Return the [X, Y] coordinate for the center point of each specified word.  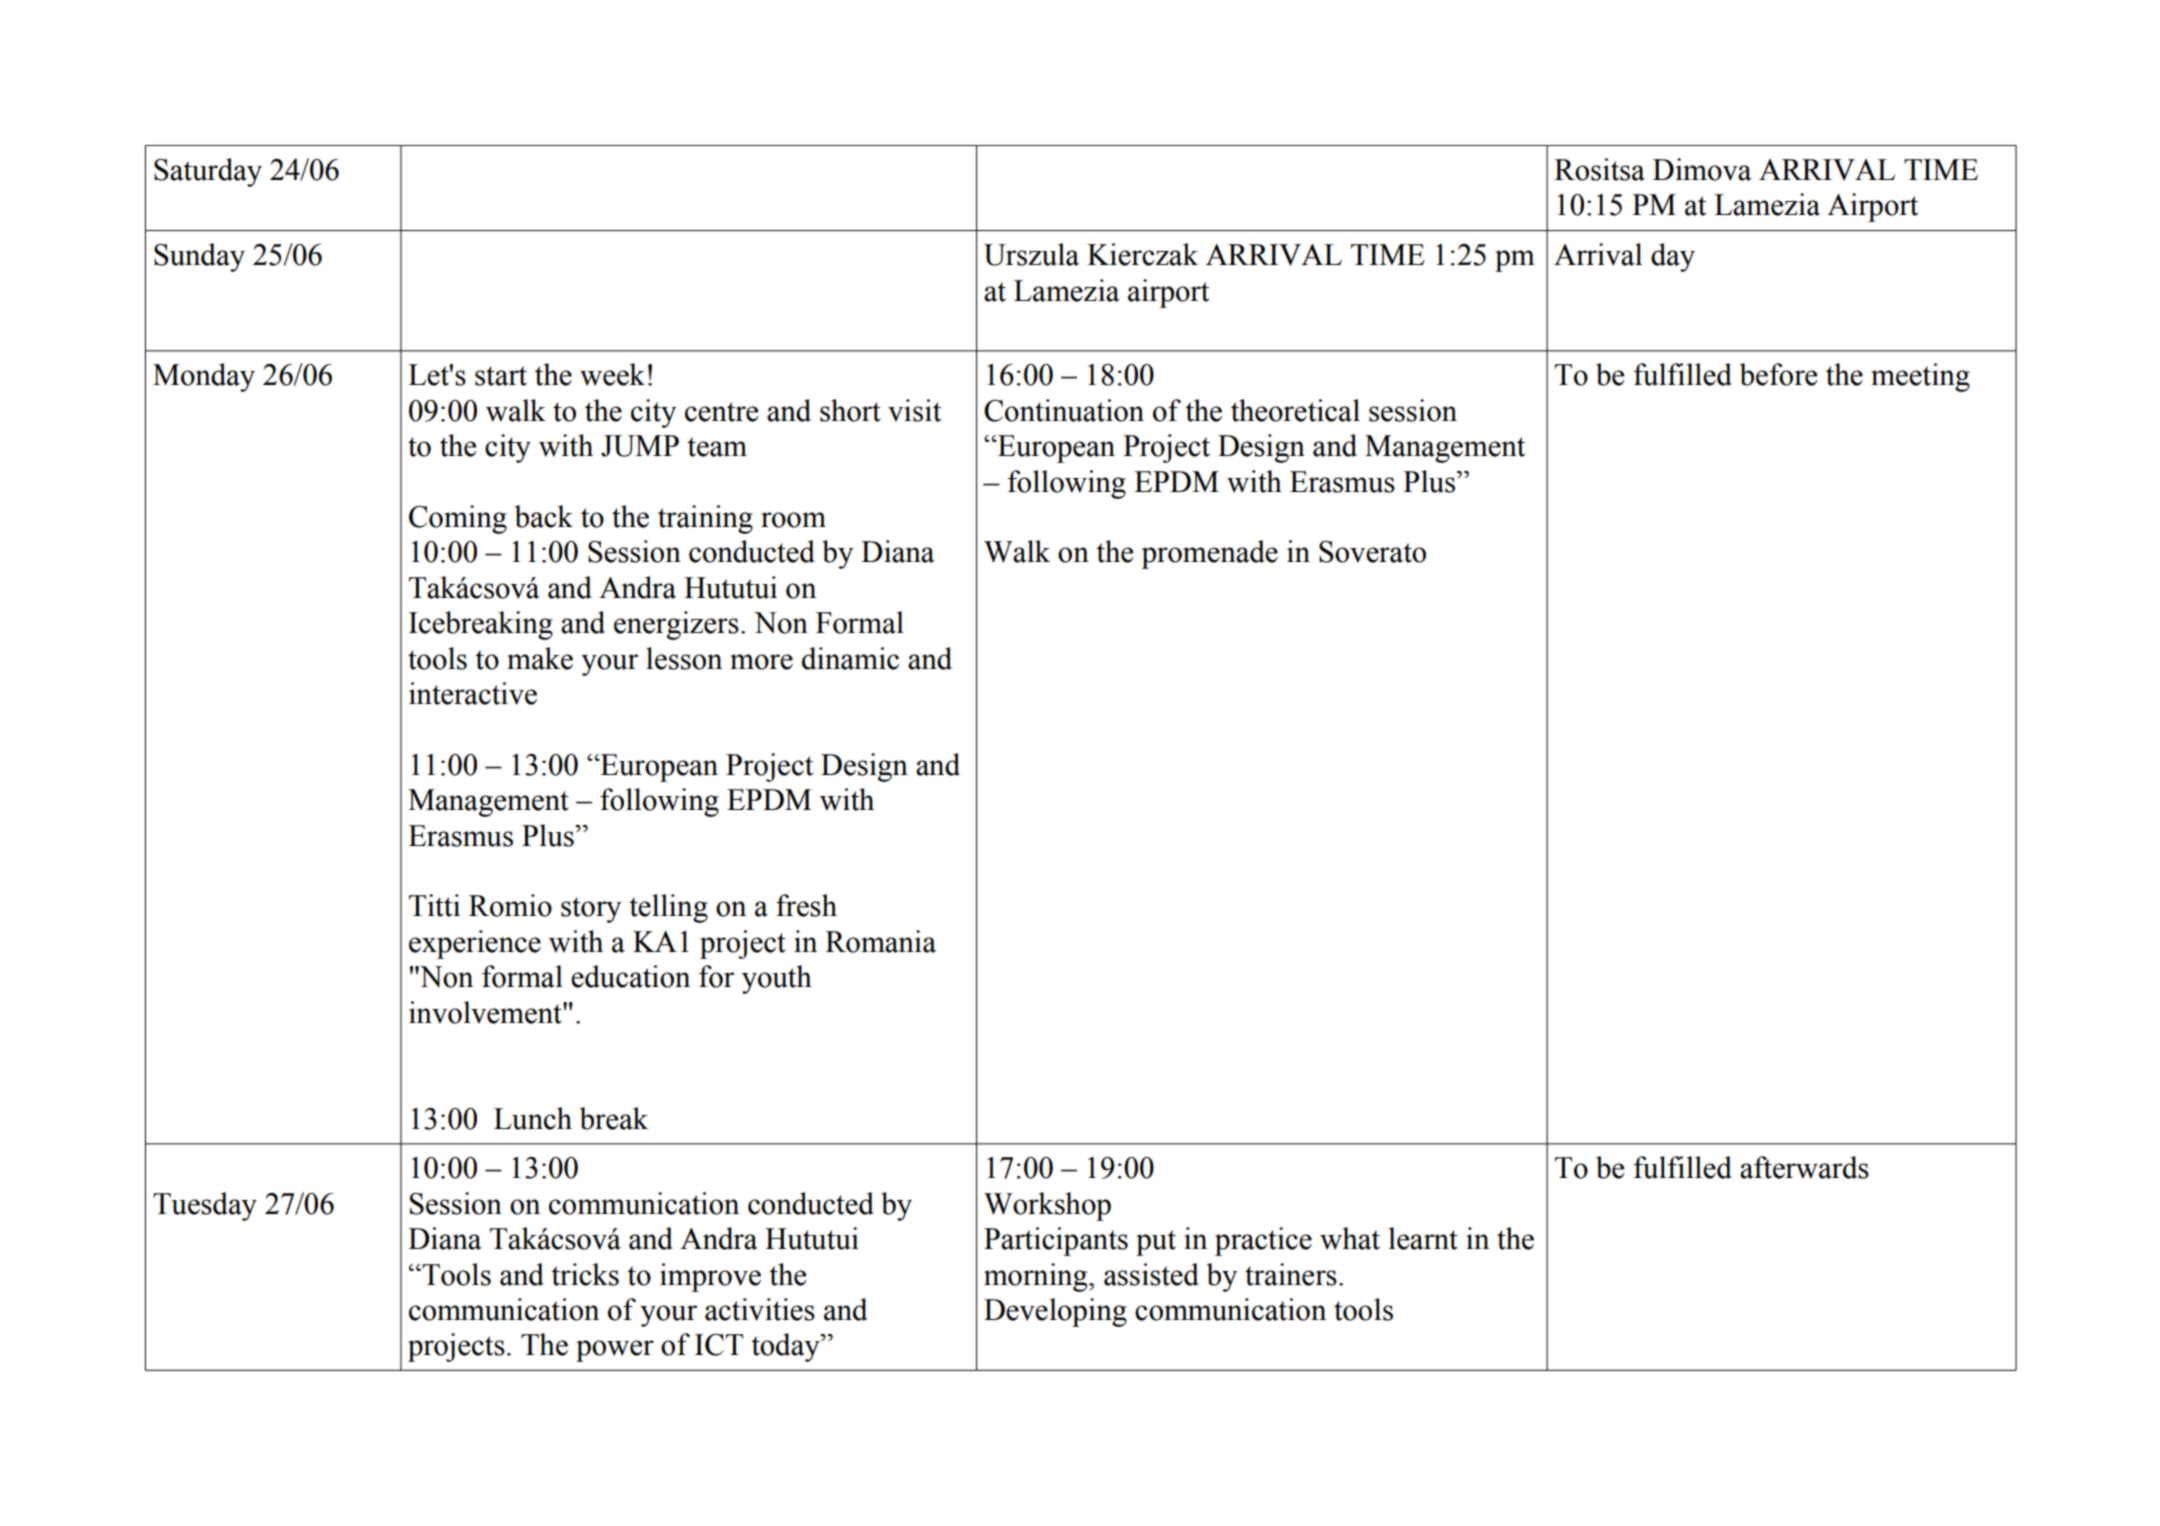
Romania [880, 941]
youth [777, 979]
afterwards [1804, 1167]
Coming [458, 519]
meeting [1920, 377]
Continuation [1064, 410]
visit [914, 410]
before [1779, 374]
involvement [486, 1012]
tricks [585, 1274]
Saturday [208, 172]
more [761, 662]
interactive [473, 693]
